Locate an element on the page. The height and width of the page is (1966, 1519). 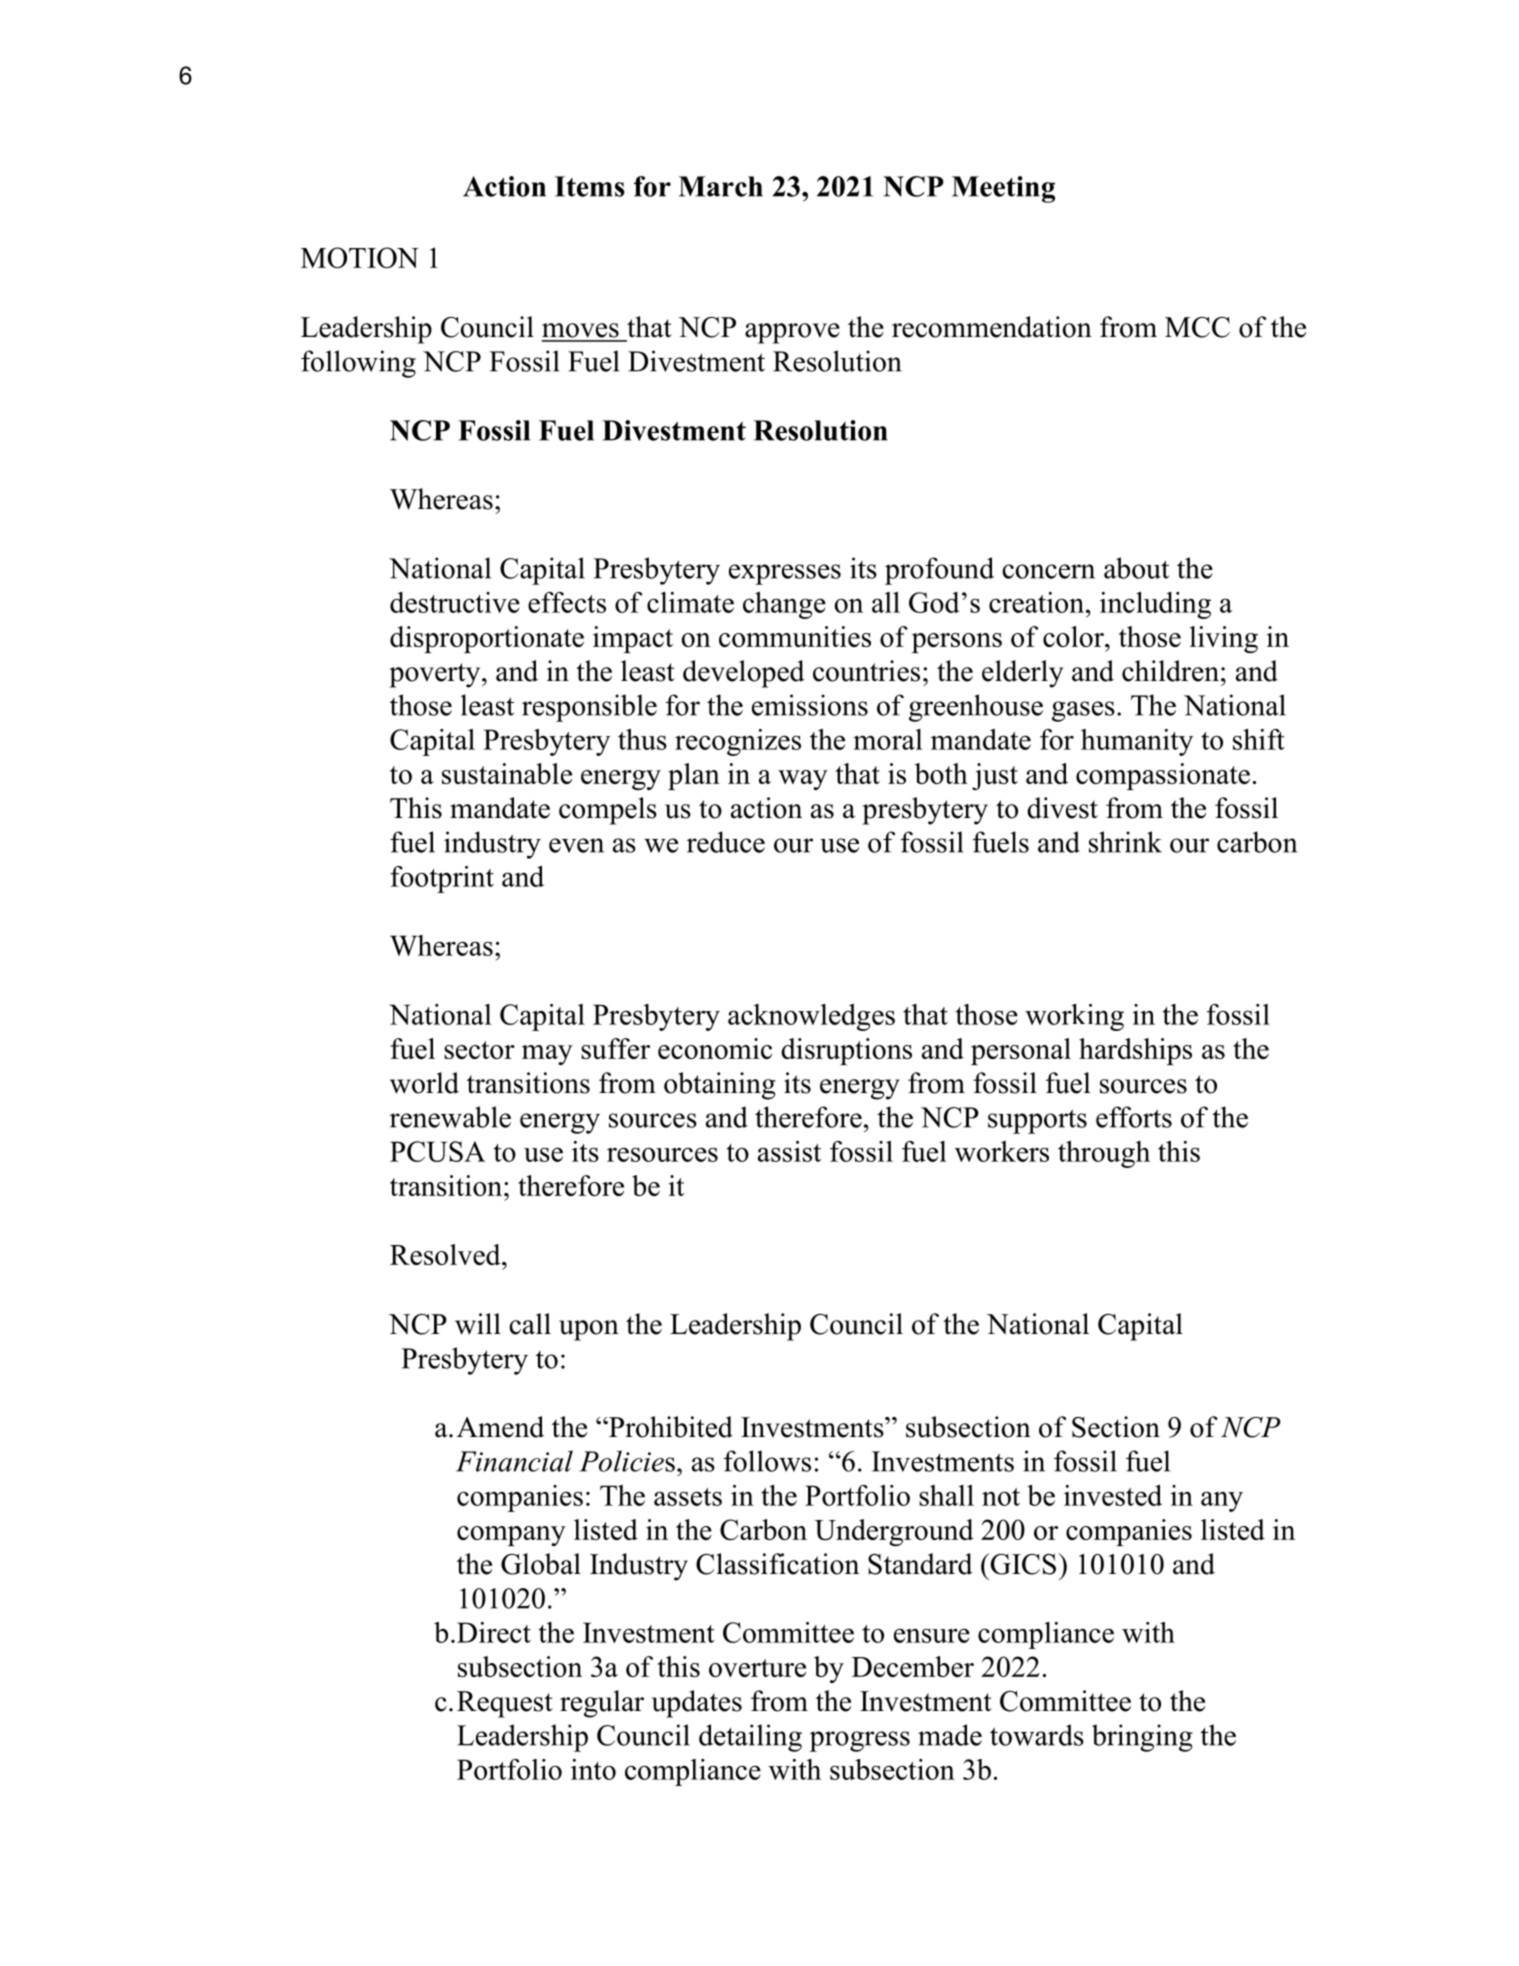
about is located at coordinates (1136, 568).
